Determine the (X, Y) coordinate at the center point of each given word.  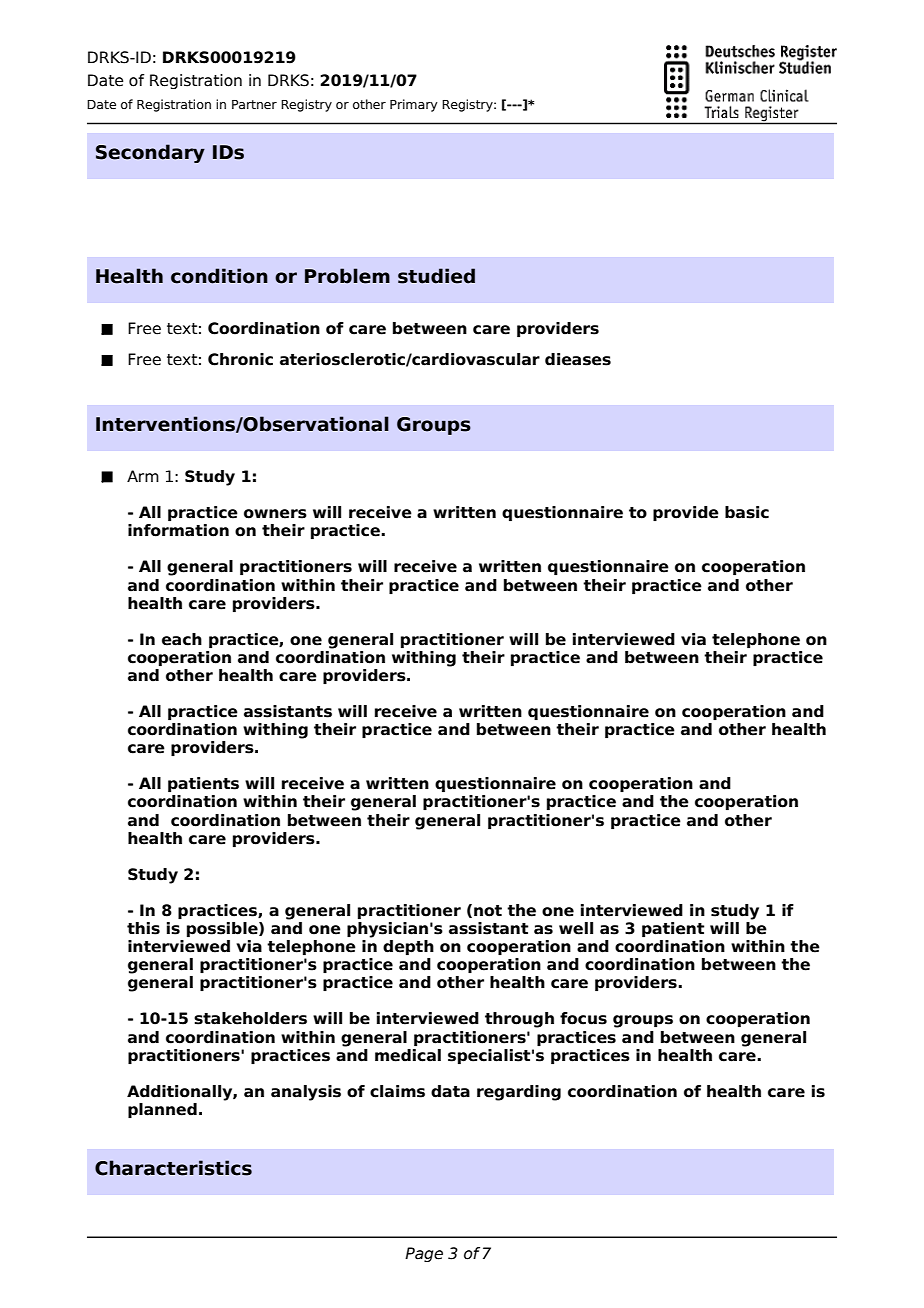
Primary (414, 105)
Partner (254, 104)
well (576, 928)
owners (275, 514)
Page (424, 1254)
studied (436, 276)
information (178, 530)
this (143, 928)
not (488, 911)
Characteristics (173, 1168)
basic (747, 512)
